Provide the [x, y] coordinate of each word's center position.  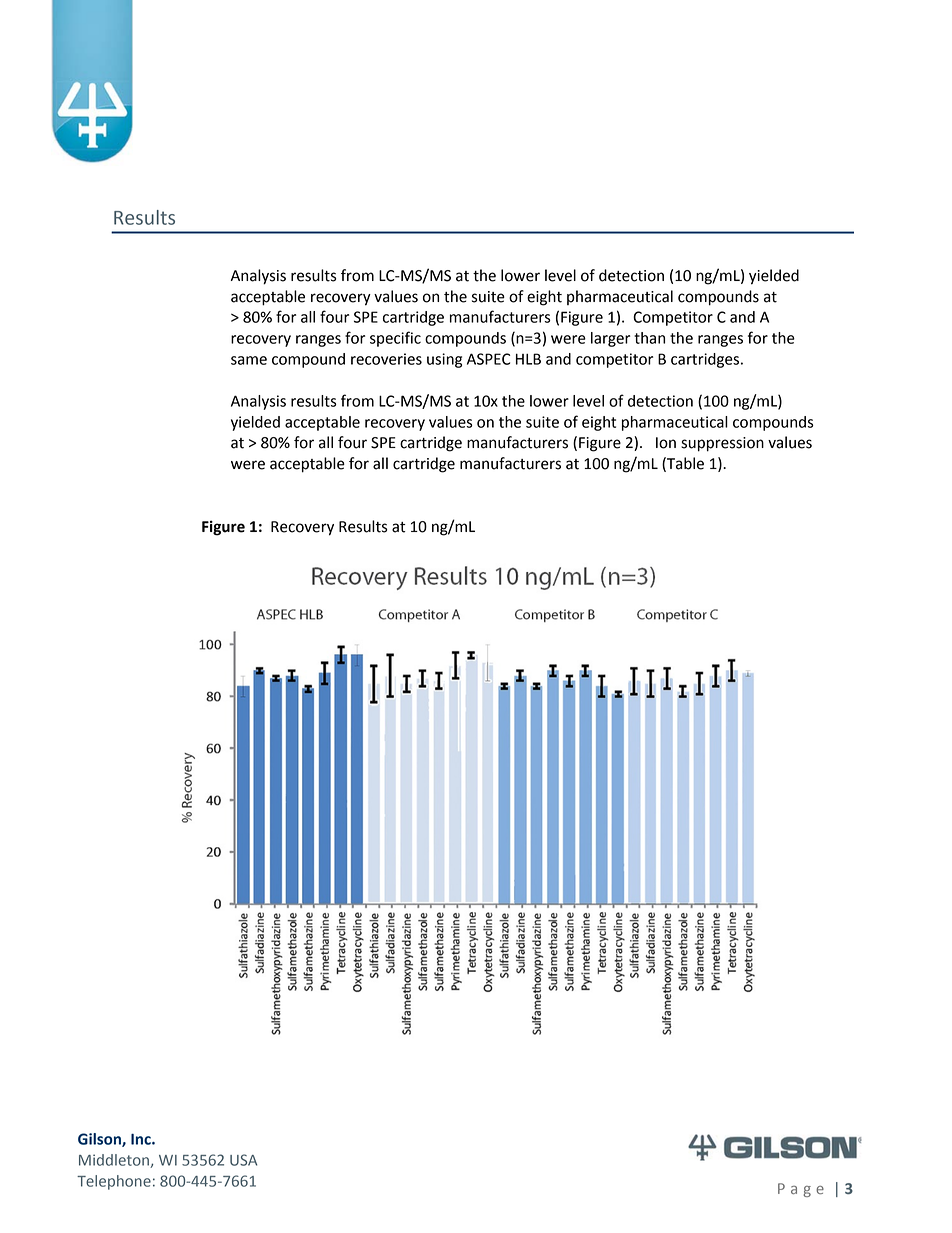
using [444, 360]
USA [243, 1160]
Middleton [115, 1161]
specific [395, 339]
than [649, 338]
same [249, 360]
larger [610, 339]
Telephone [114, 1182]
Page [801, 1190]
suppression [722, 444]
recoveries [386, 359]
